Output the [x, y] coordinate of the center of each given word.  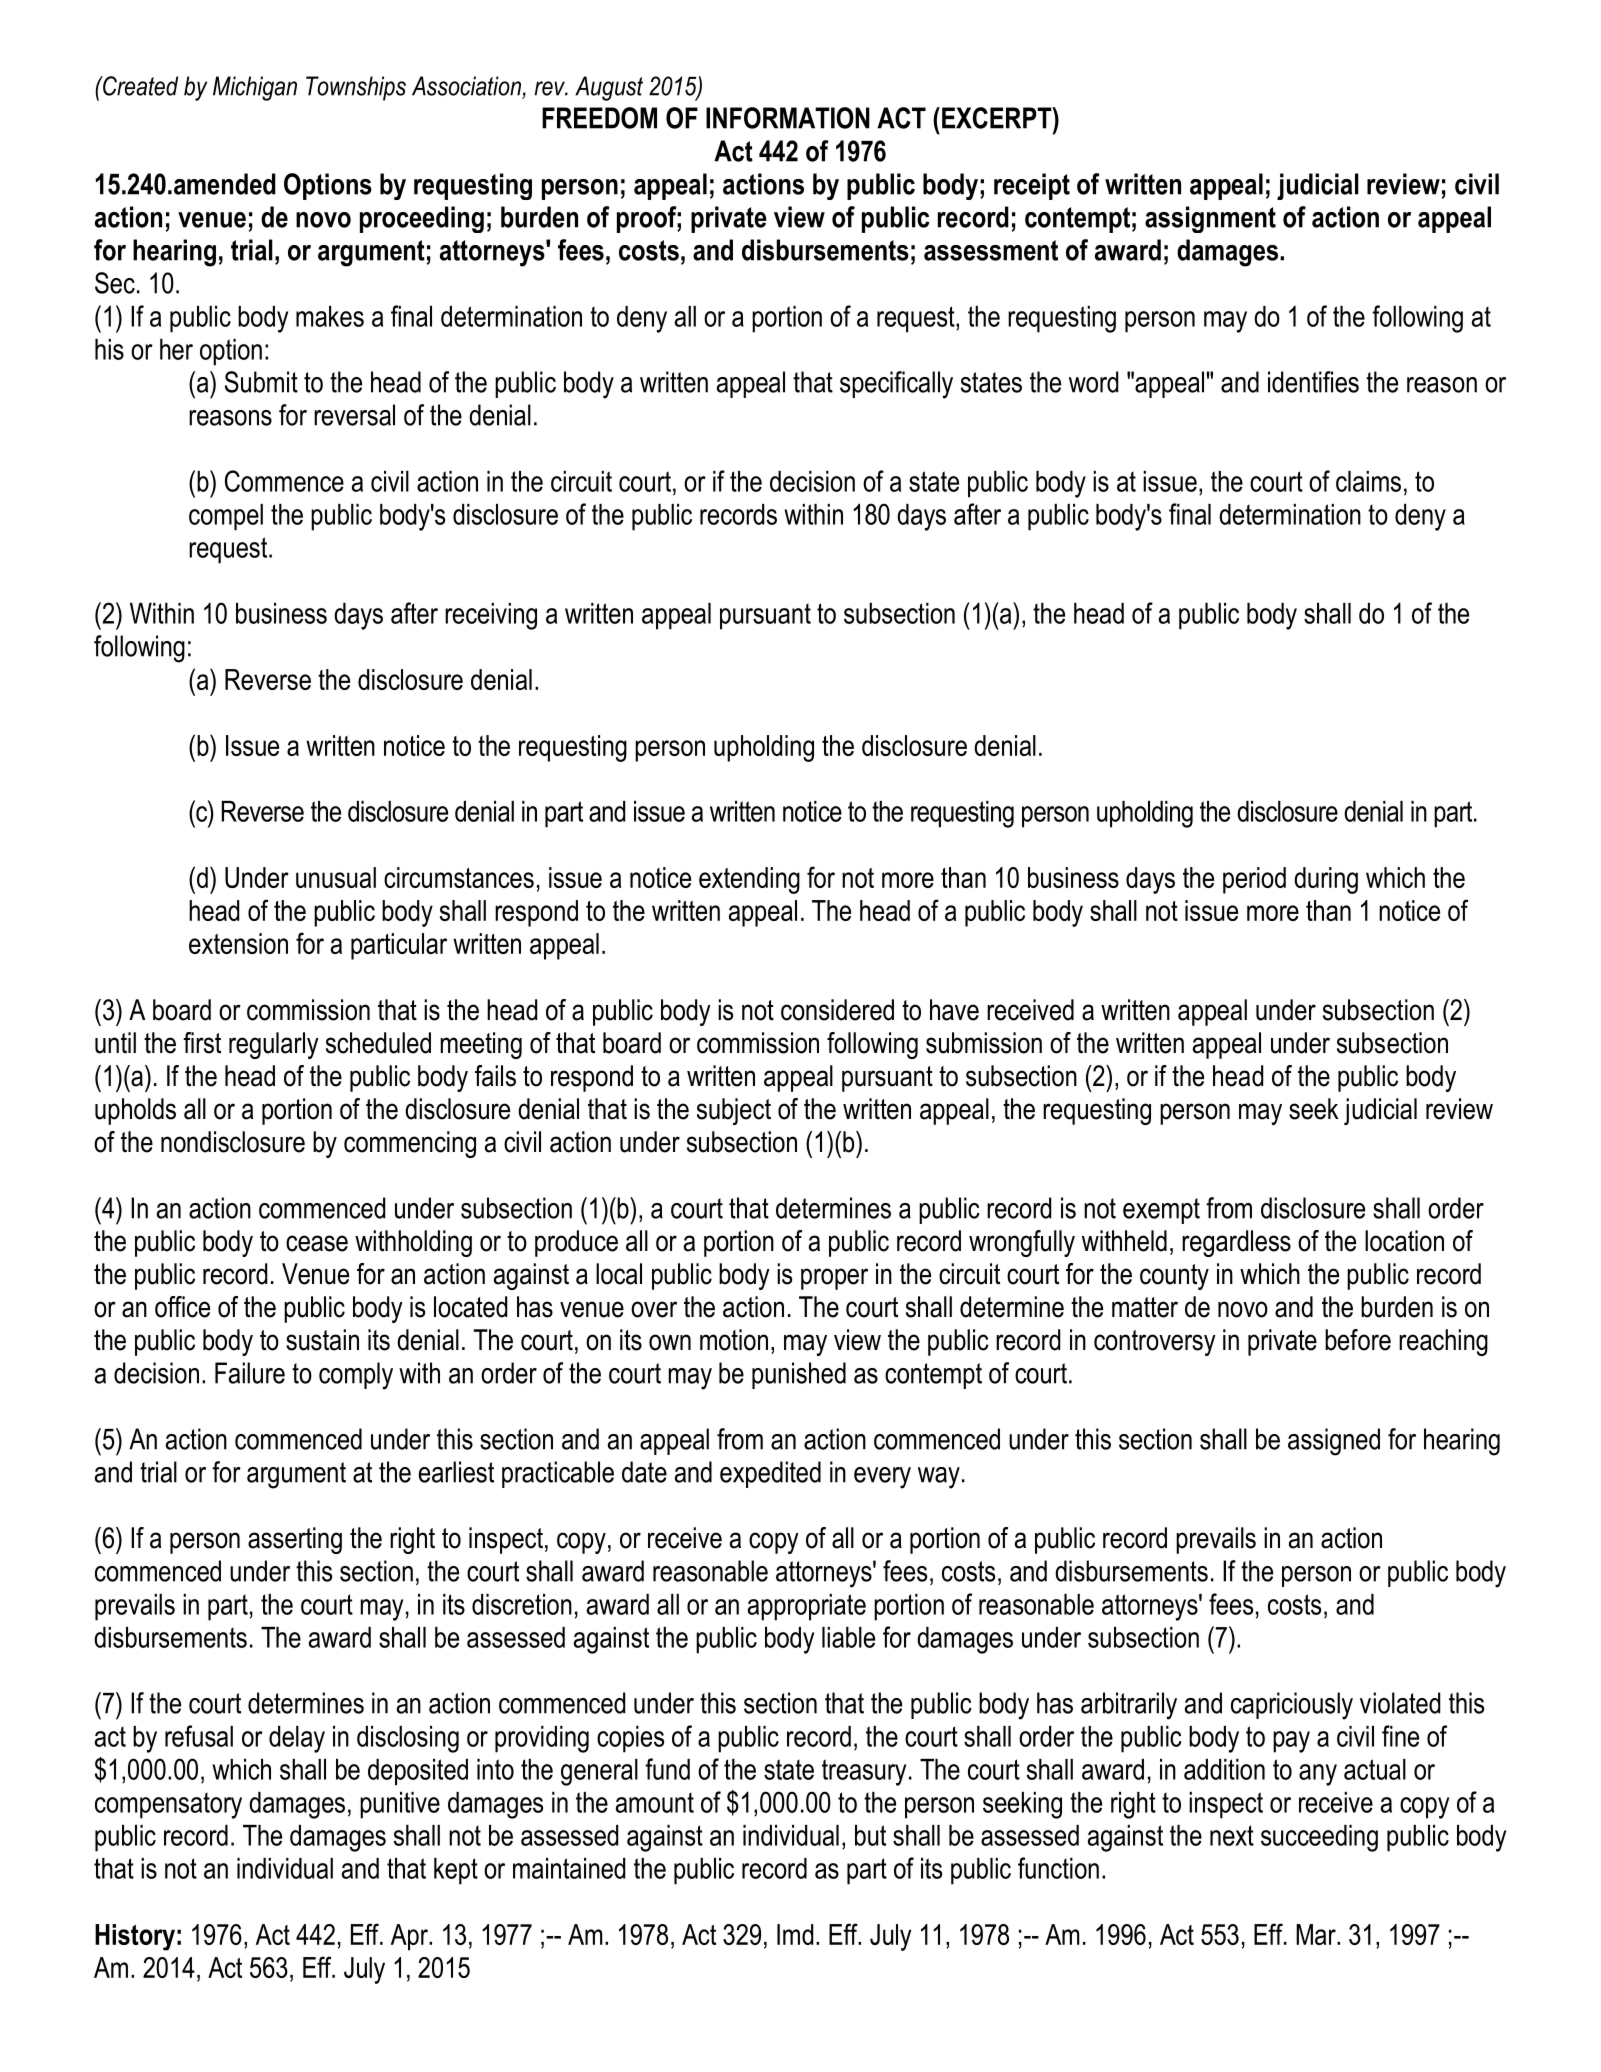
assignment [1210, 219]
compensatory [168, 1806]
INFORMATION [788, 118]
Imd [795, 1934]
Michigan [255, 88]
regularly [274, 1045]
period [1254, 880]
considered [837, 1010]
